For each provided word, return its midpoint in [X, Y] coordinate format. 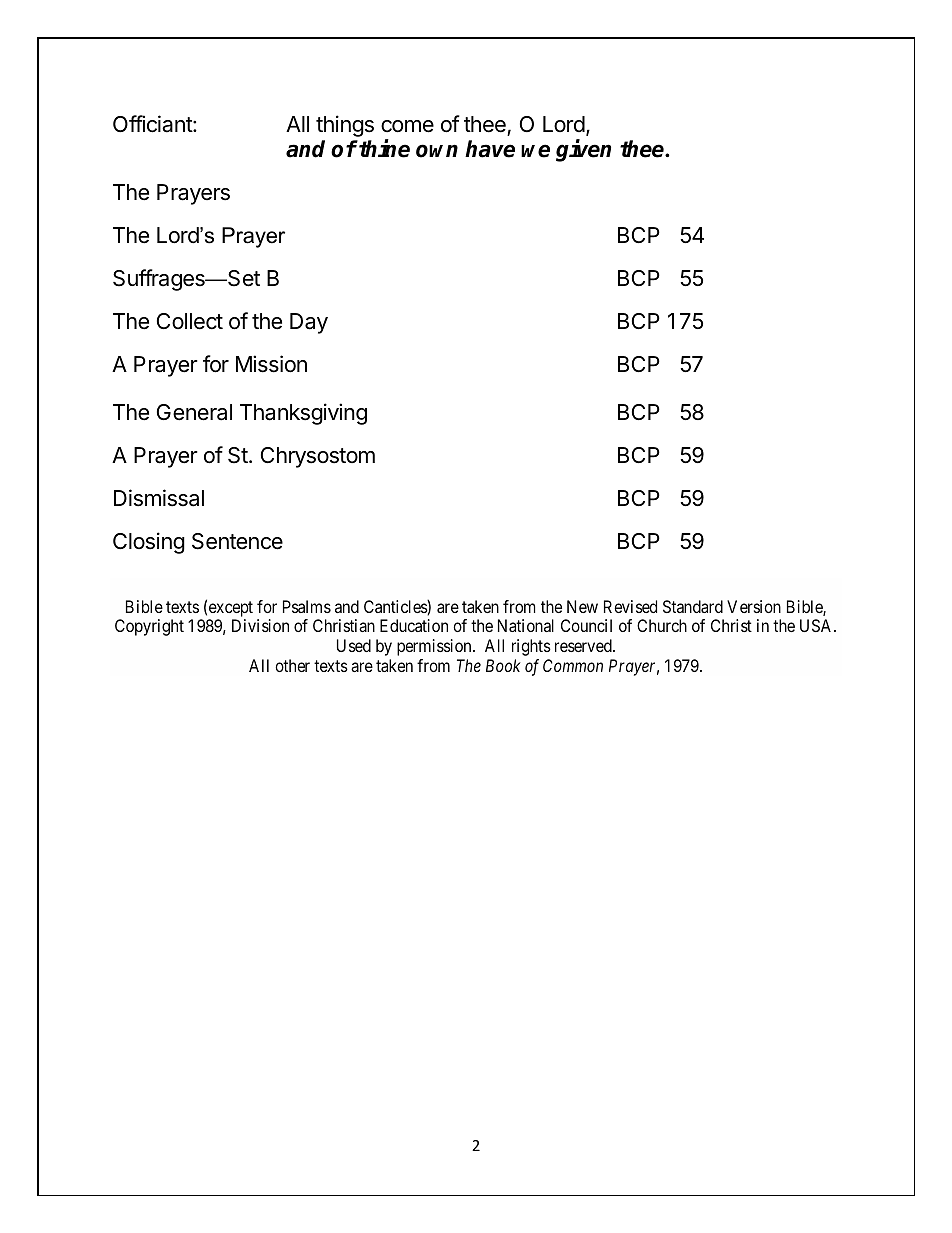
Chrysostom [318, 457]
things [345, 126]
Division [260, 625]
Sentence [237, 541]
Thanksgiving [303, 414]
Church [662, 625]
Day [309, 323]
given [583, 150]
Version [754, 606]
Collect [190, 321]
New [582, 606]
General [194, 412]
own [437, 151]
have [490, 149]
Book [503, 665]
